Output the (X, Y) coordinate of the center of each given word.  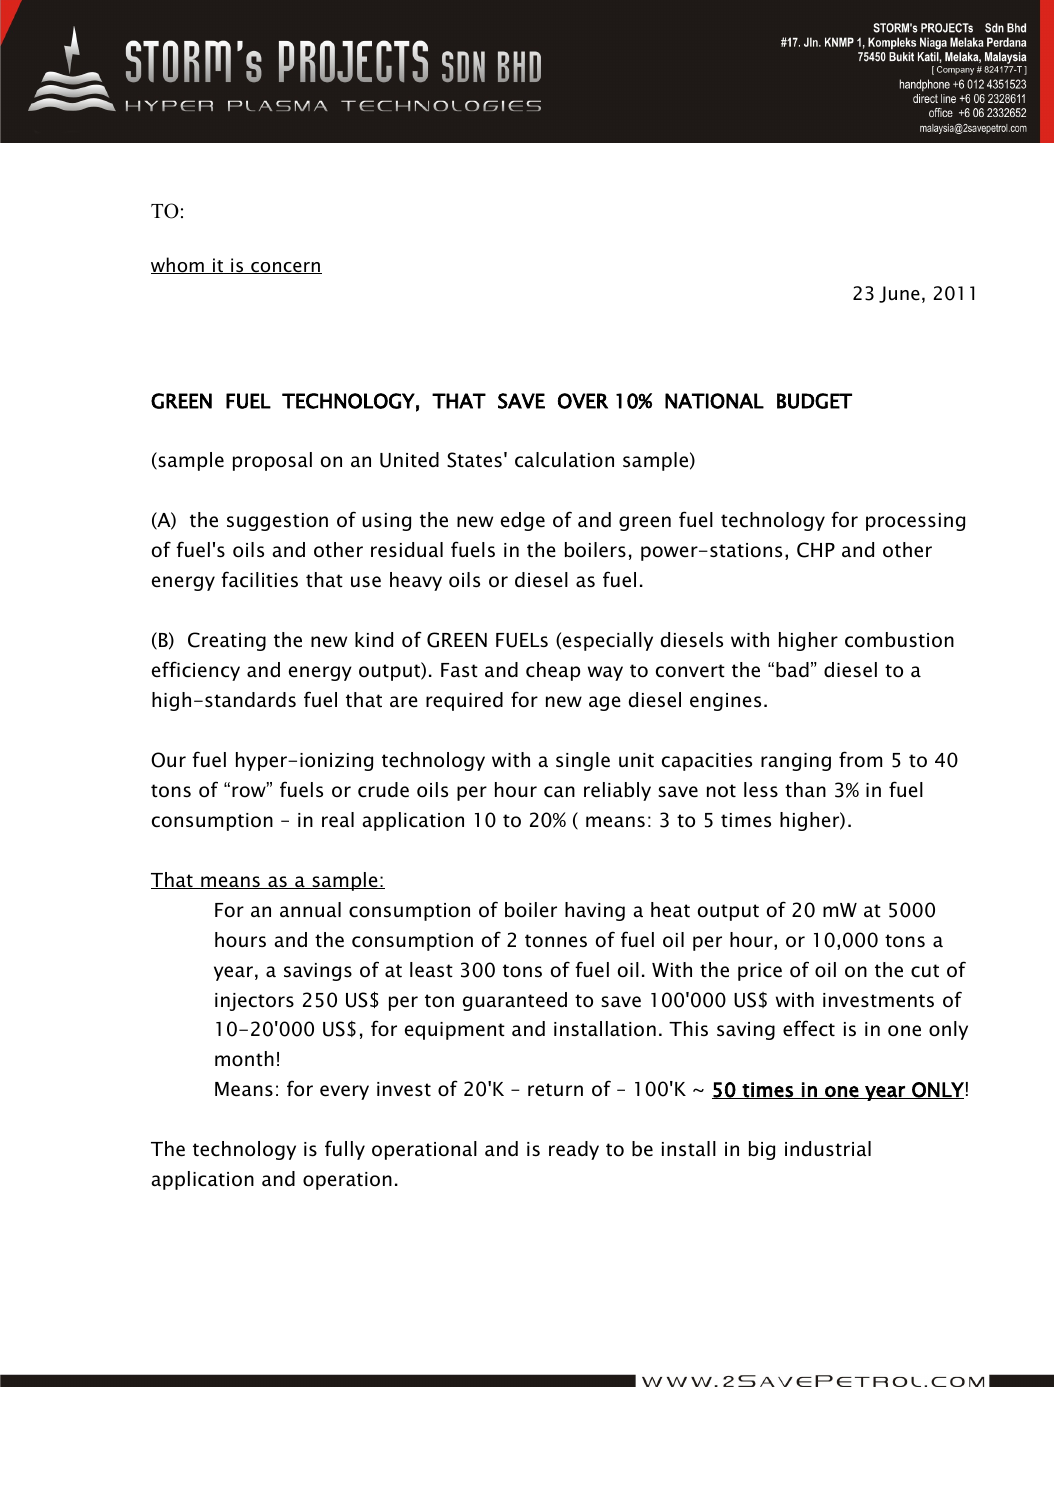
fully (345, 1150)
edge (523, 521)
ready (574, 1150)
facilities (259, 579)
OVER (583, 401)
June (899, 294)
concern (285, 268)
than (805, 790)
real (338, 820)
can (559, 792)
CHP (816, 550)
